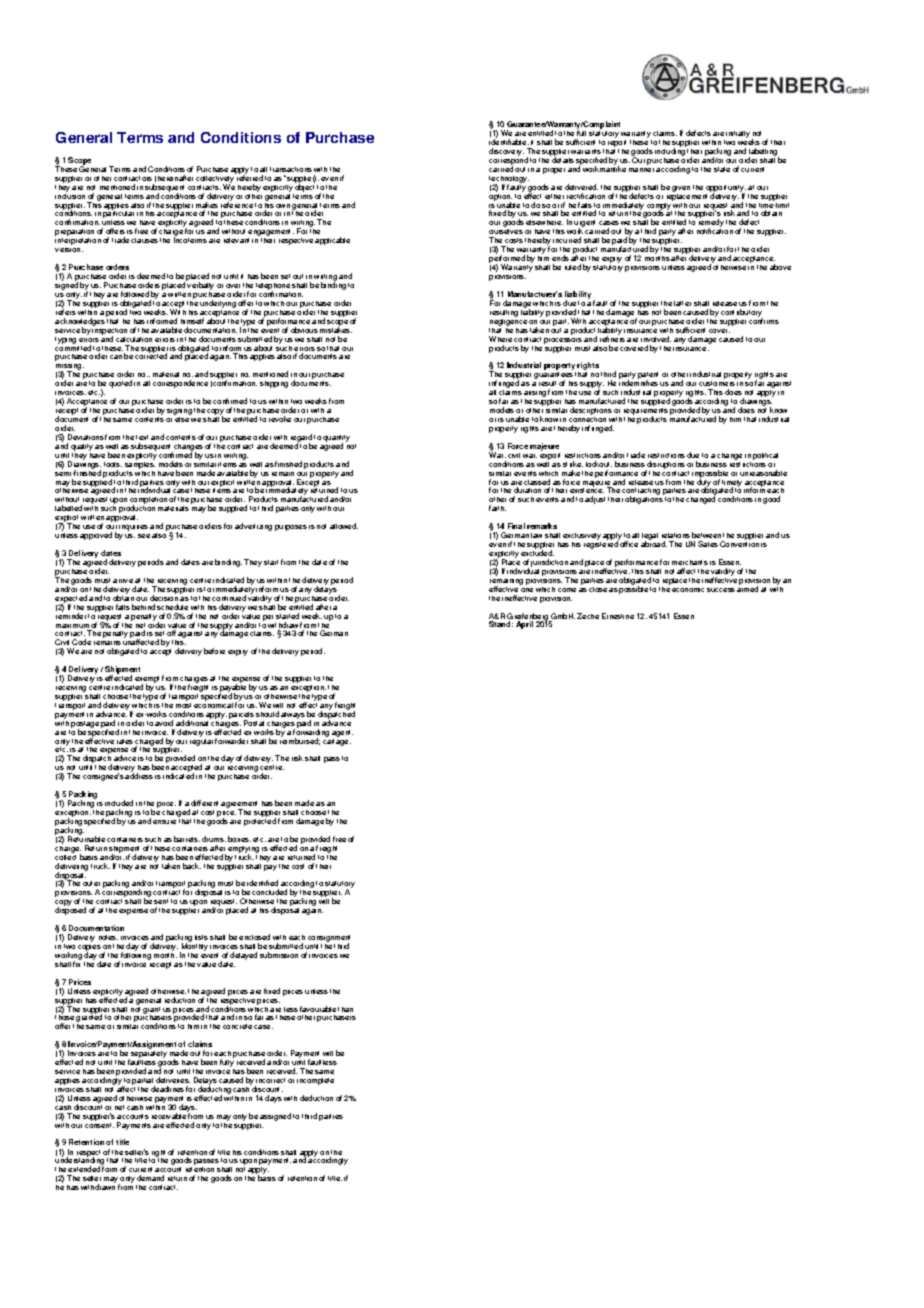  Describe the element at coordinates (681, 189) in the screenshot. I see `given` at that location.
